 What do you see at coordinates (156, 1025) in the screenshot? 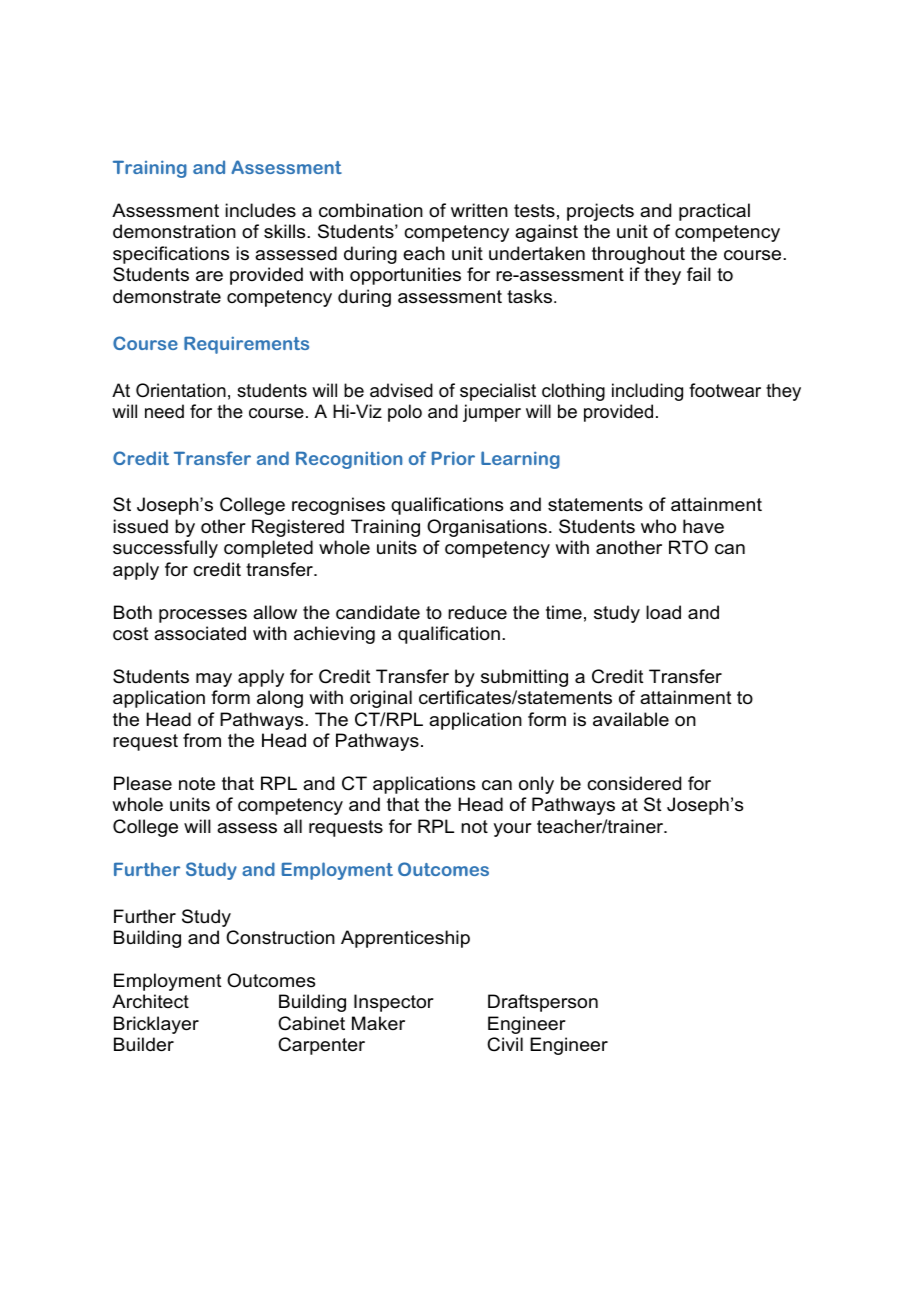
I see `Bricklayer` at bounding box center [156, 1025].
